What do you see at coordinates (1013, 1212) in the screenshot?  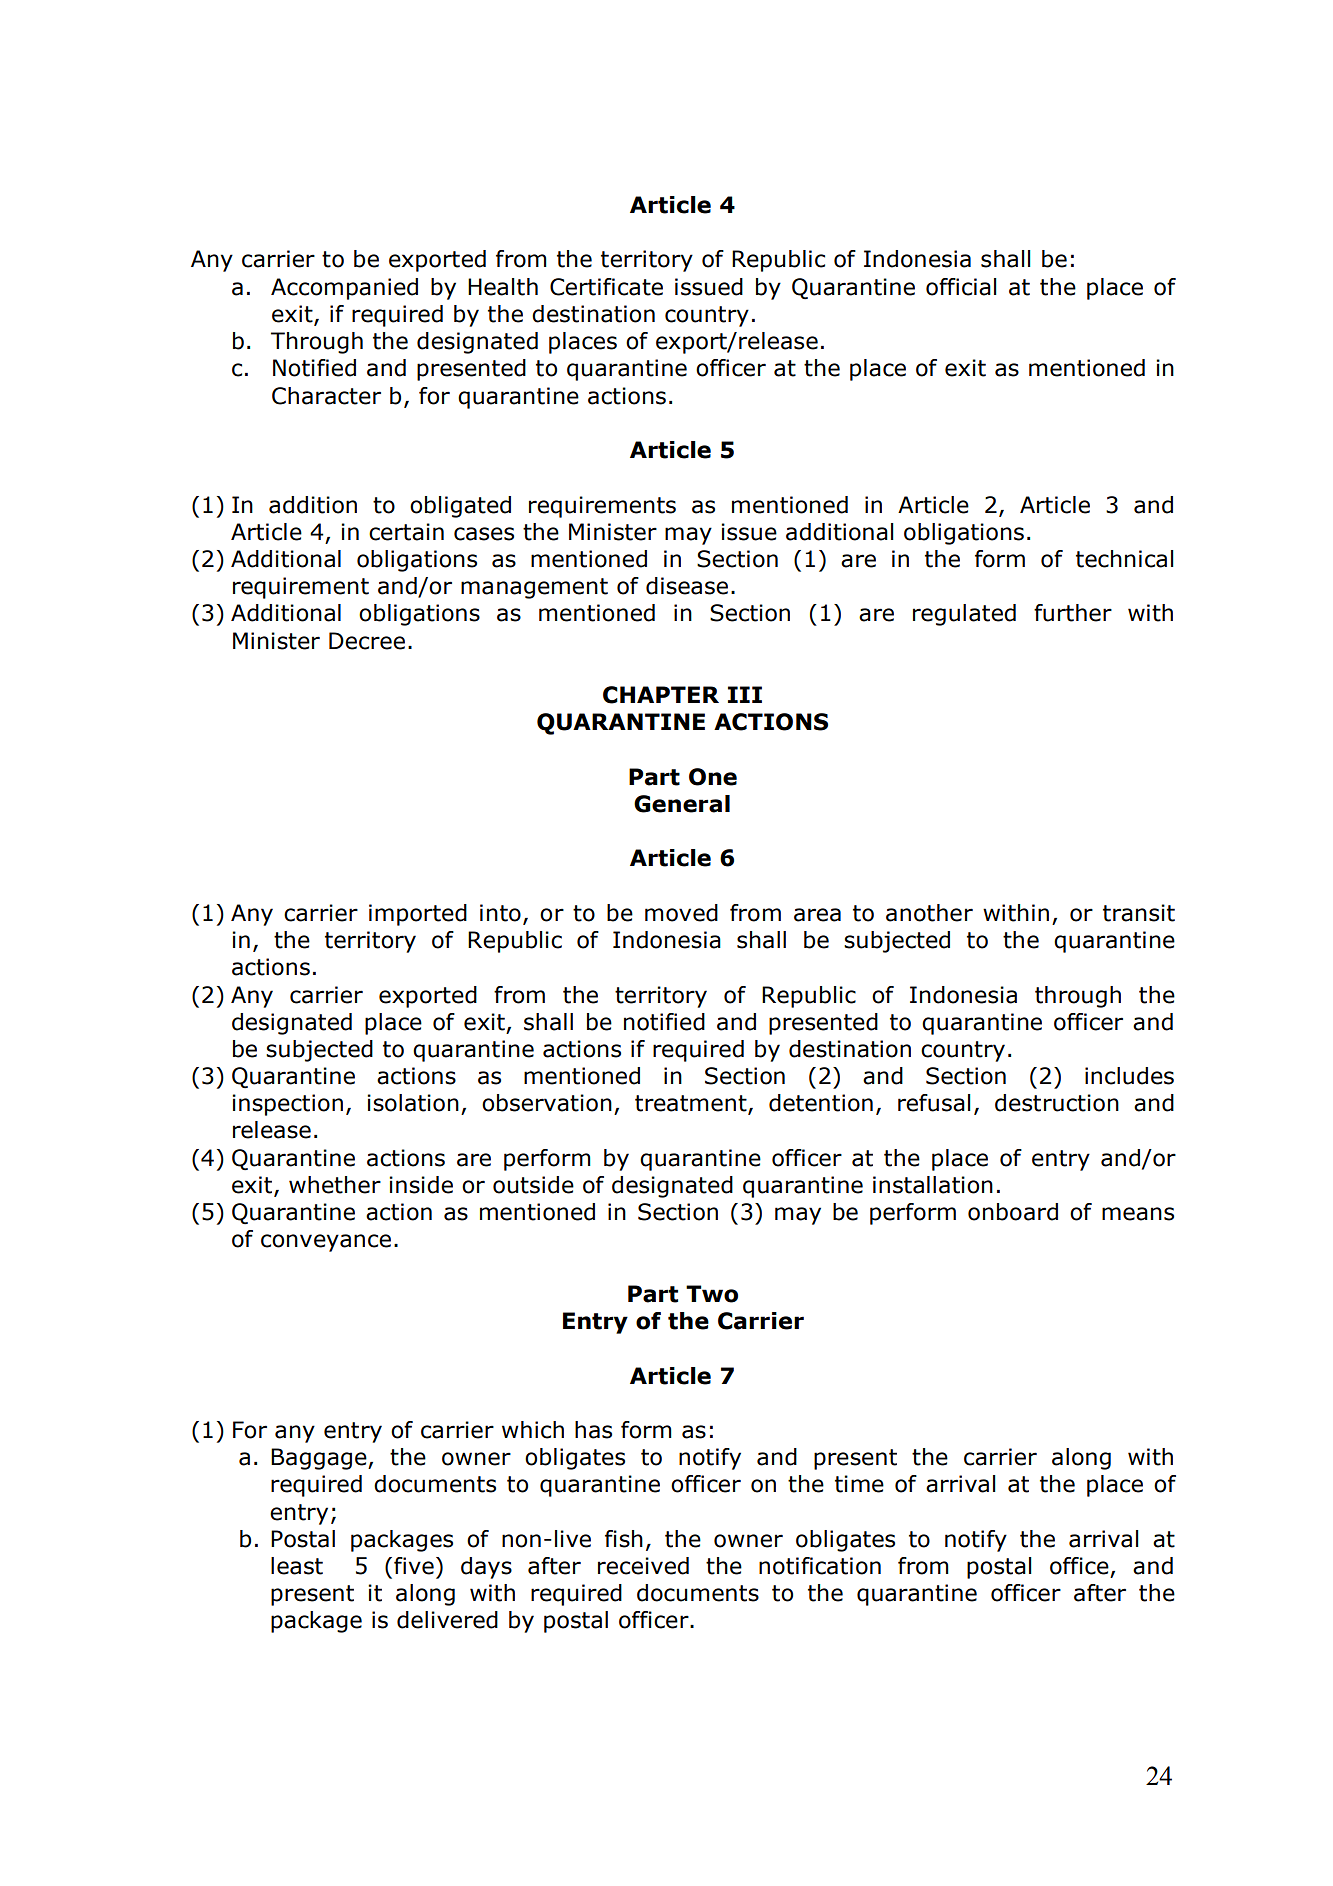 I see `onboard` at bounding box center [1013, 1212].
